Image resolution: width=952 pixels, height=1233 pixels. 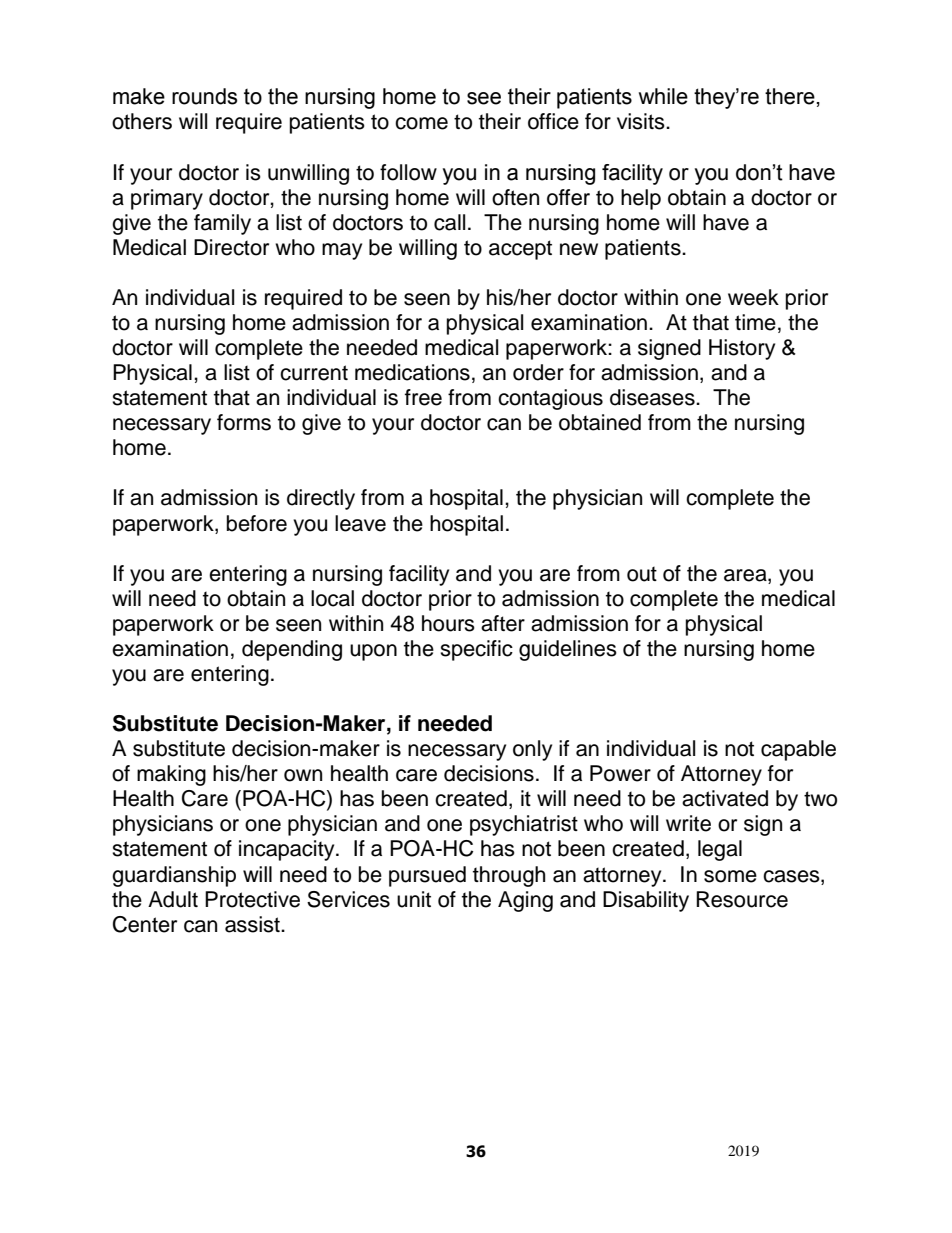 I want to click on time, so click(x=755, y=322).
